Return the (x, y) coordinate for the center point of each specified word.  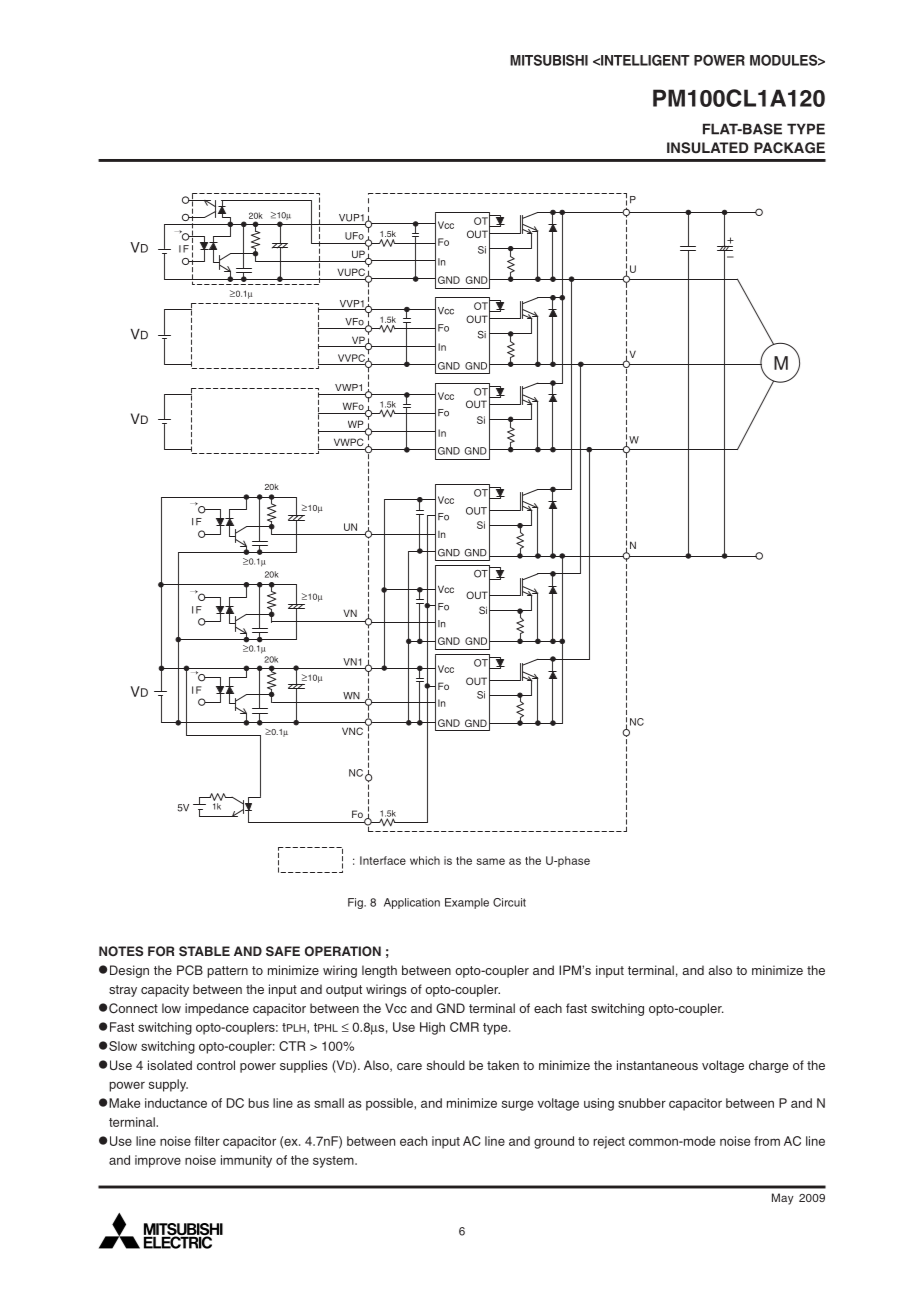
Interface (383, 860)
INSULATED (708, 148)
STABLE (204, 951)
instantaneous (657, 1065)
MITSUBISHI (549, 60)
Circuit (509, 902)
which (425, 860)
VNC (352, 731)
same (490, 861)
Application (412, 903)
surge (517, 1105)
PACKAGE (789, 148)
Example (467, 903)
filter (207, 1141)
